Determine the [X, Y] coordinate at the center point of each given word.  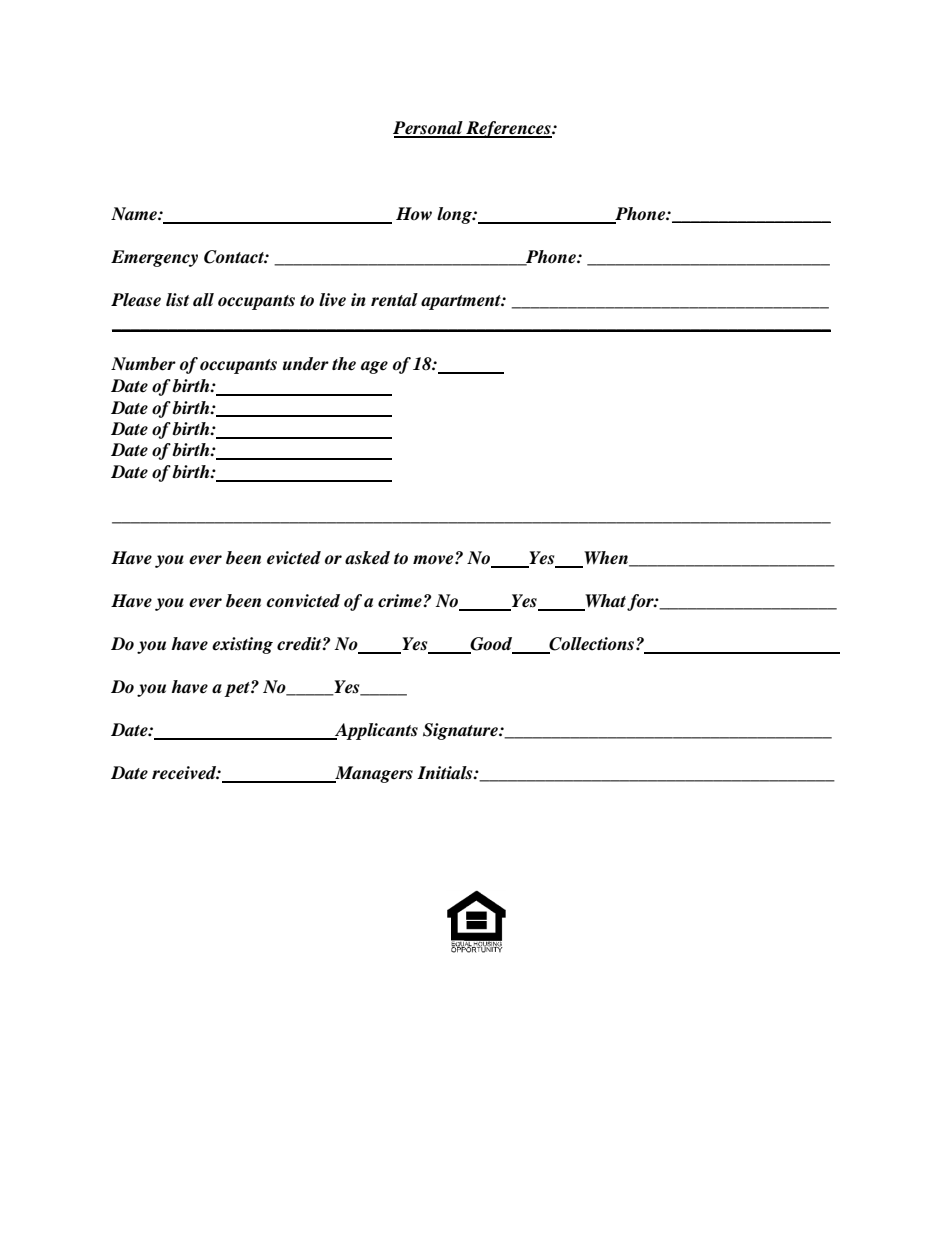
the [344, 364]
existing [242, 645]
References [508, 129]
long [455, 215]
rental [394, 300]
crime [401, 601]
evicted [294, 558]
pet [238, 689]
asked [367, 558]
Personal [429, 129]
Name [135, 214]
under [306, 364]
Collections [592, 645]
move [434, 560]
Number [143, 364]
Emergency [154, 258]
